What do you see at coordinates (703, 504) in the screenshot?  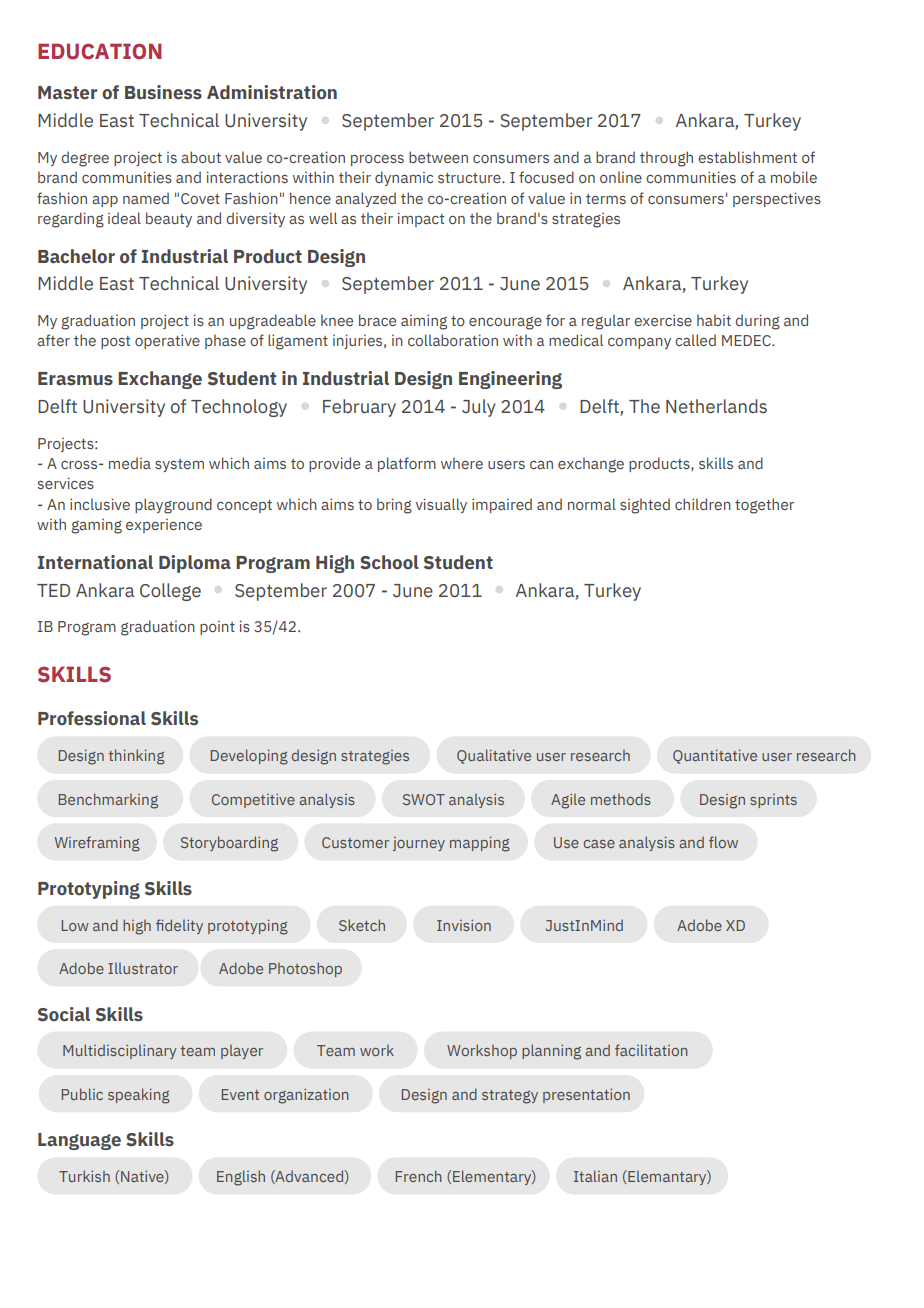 I see `children` at bounding box center [703, 504].
